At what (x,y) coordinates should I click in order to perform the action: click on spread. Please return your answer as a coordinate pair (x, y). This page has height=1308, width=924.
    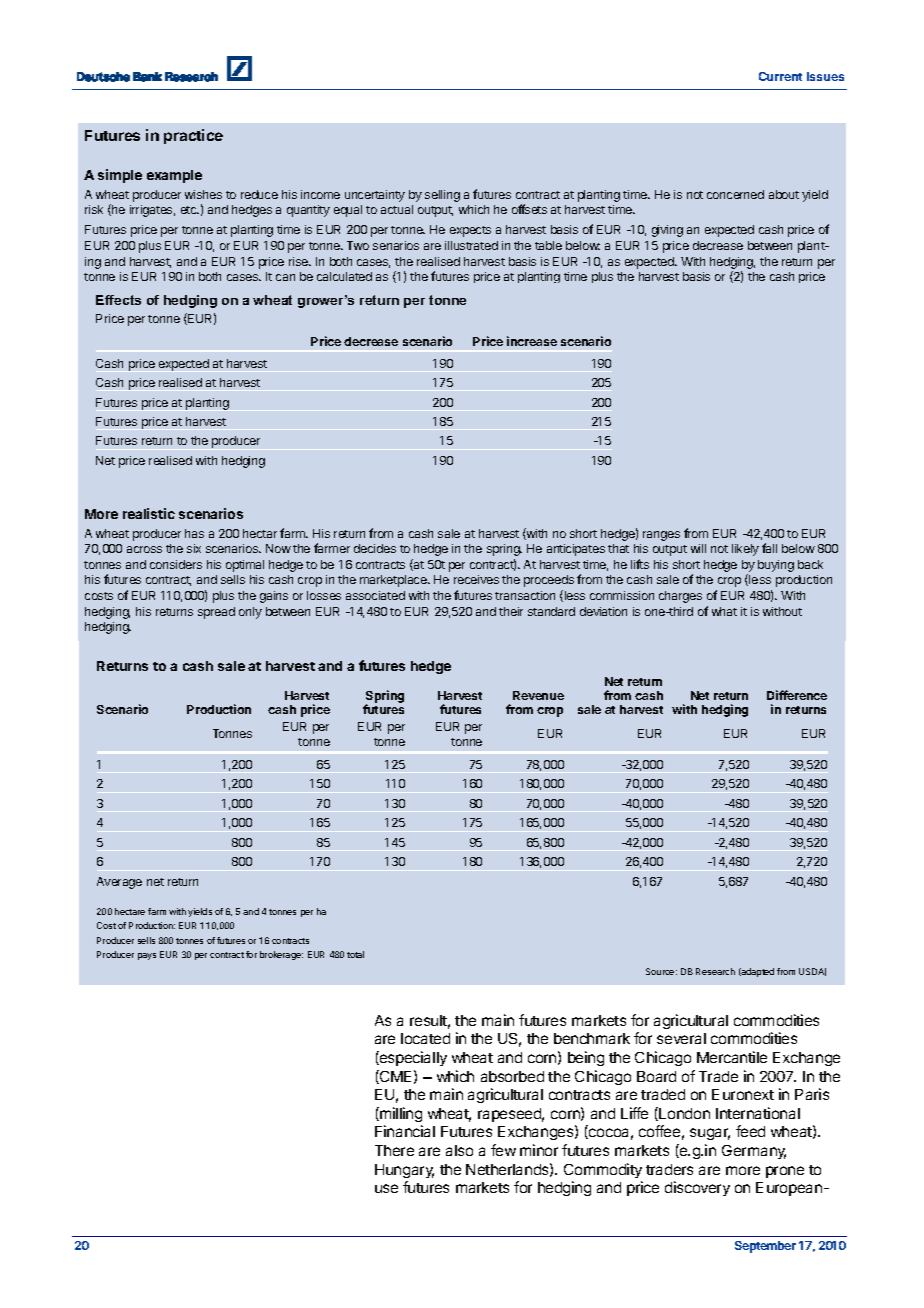
    Looking at the image, I should click on (216, 613).
